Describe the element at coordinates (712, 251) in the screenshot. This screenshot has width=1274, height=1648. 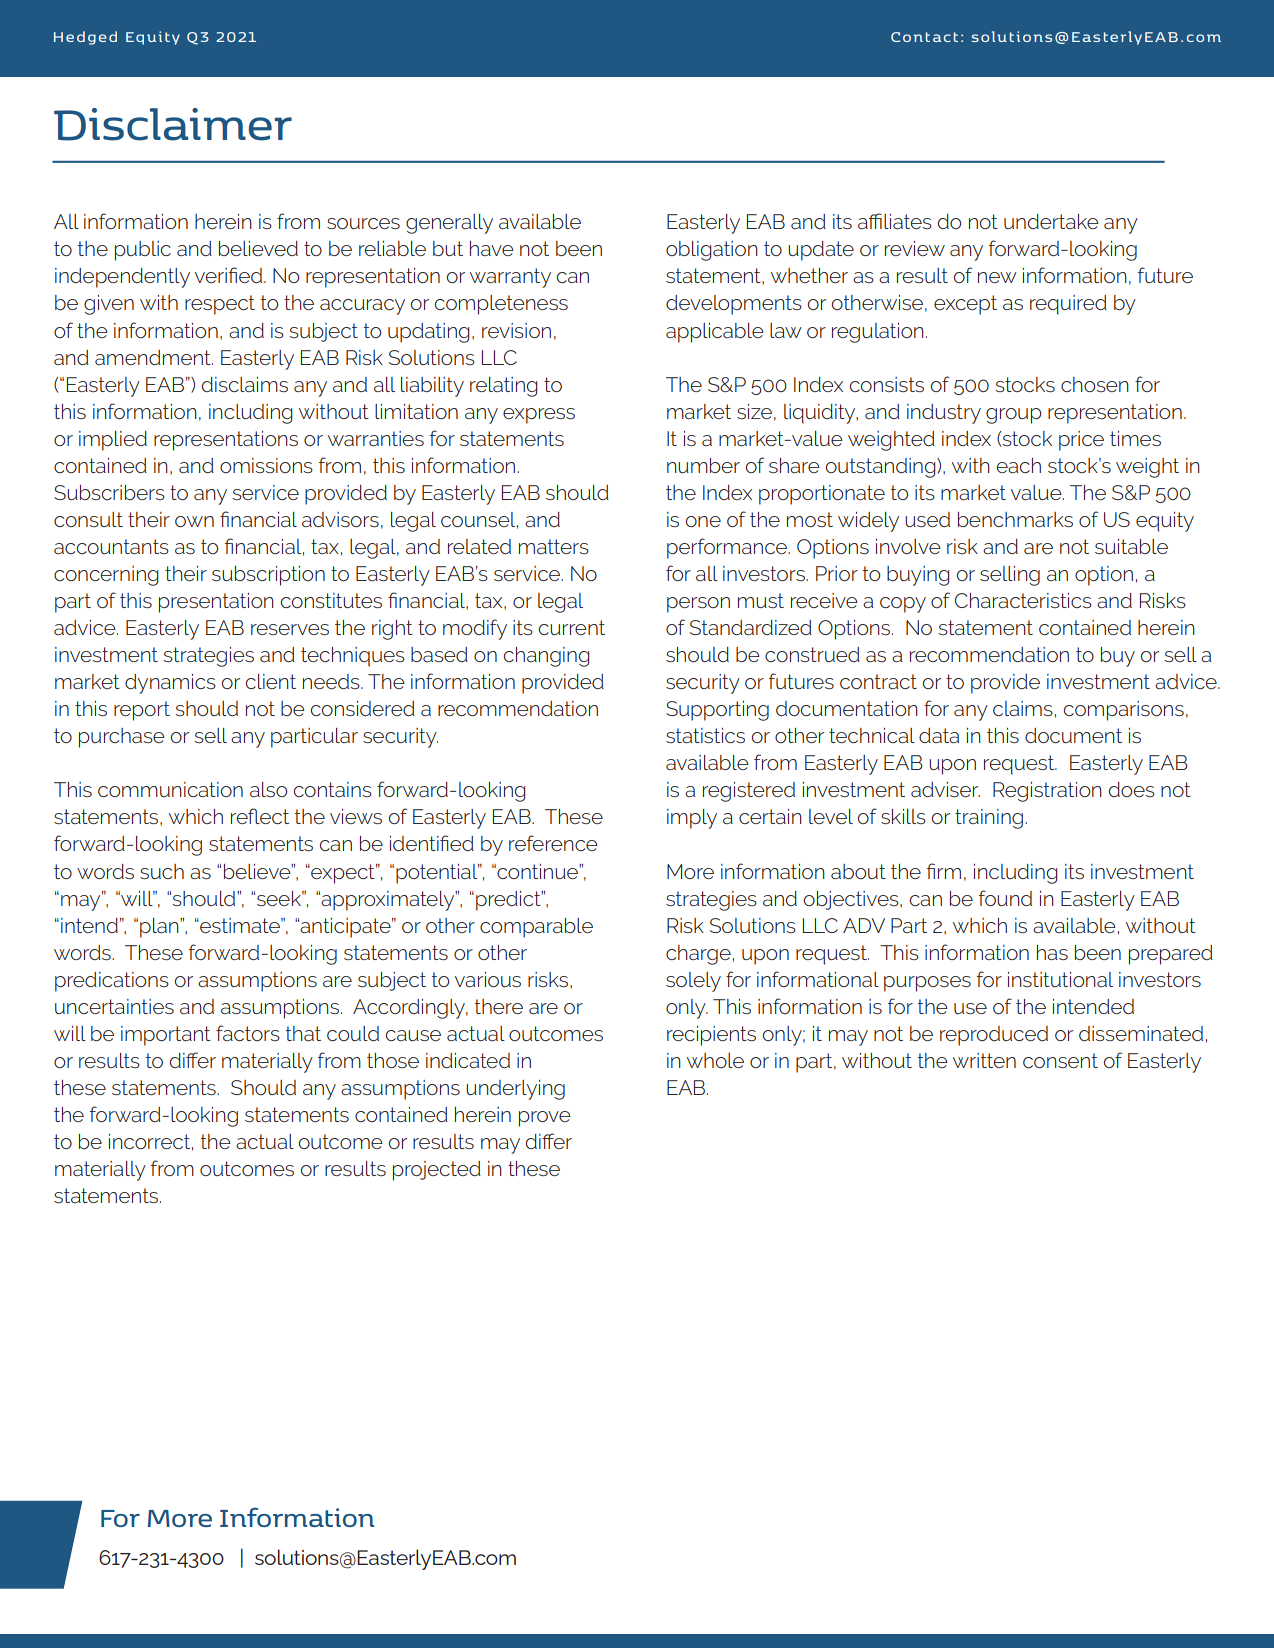
I see `obligation` at that location.
